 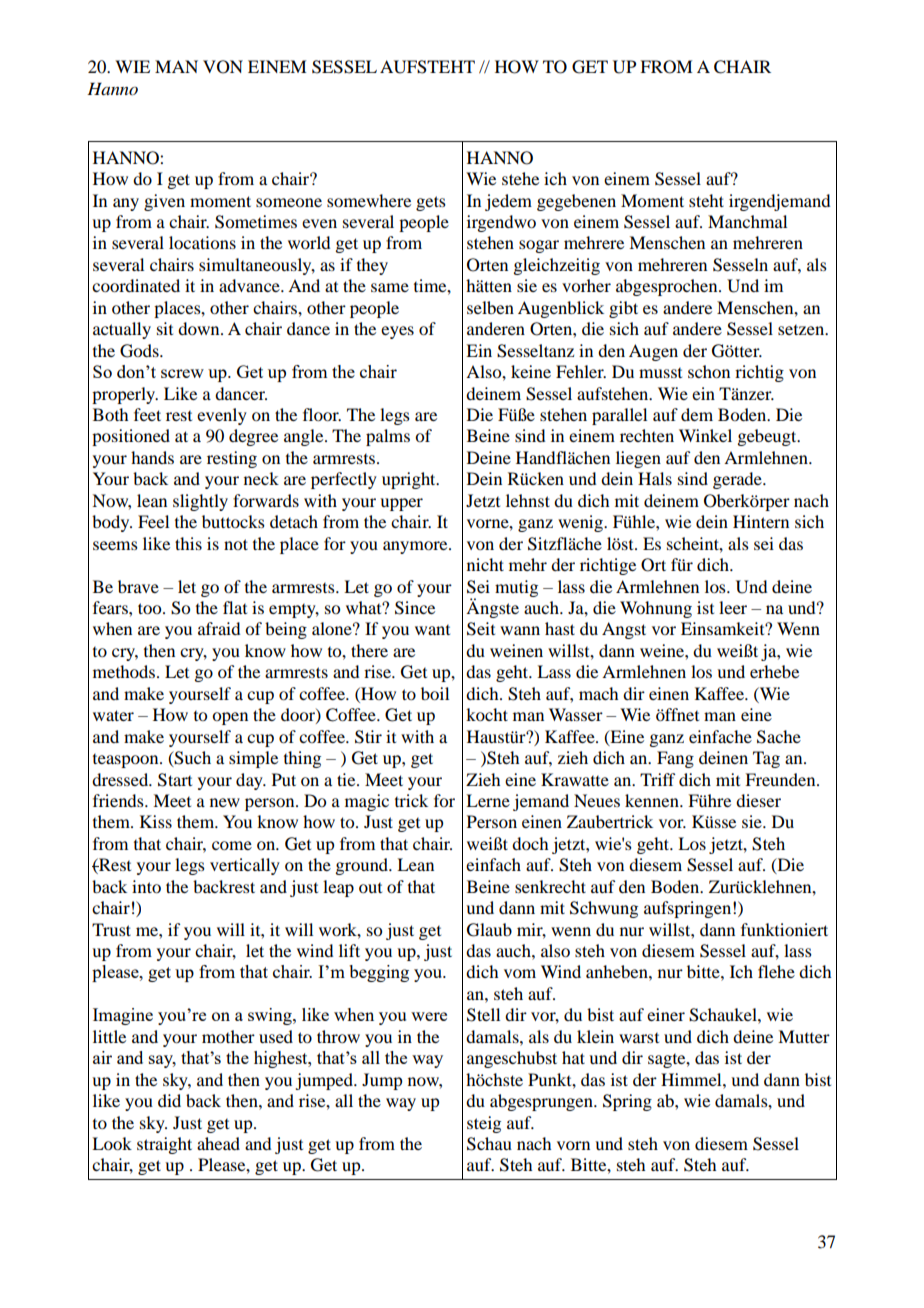 I want to click on steig, so click(x=484, y=1124).
